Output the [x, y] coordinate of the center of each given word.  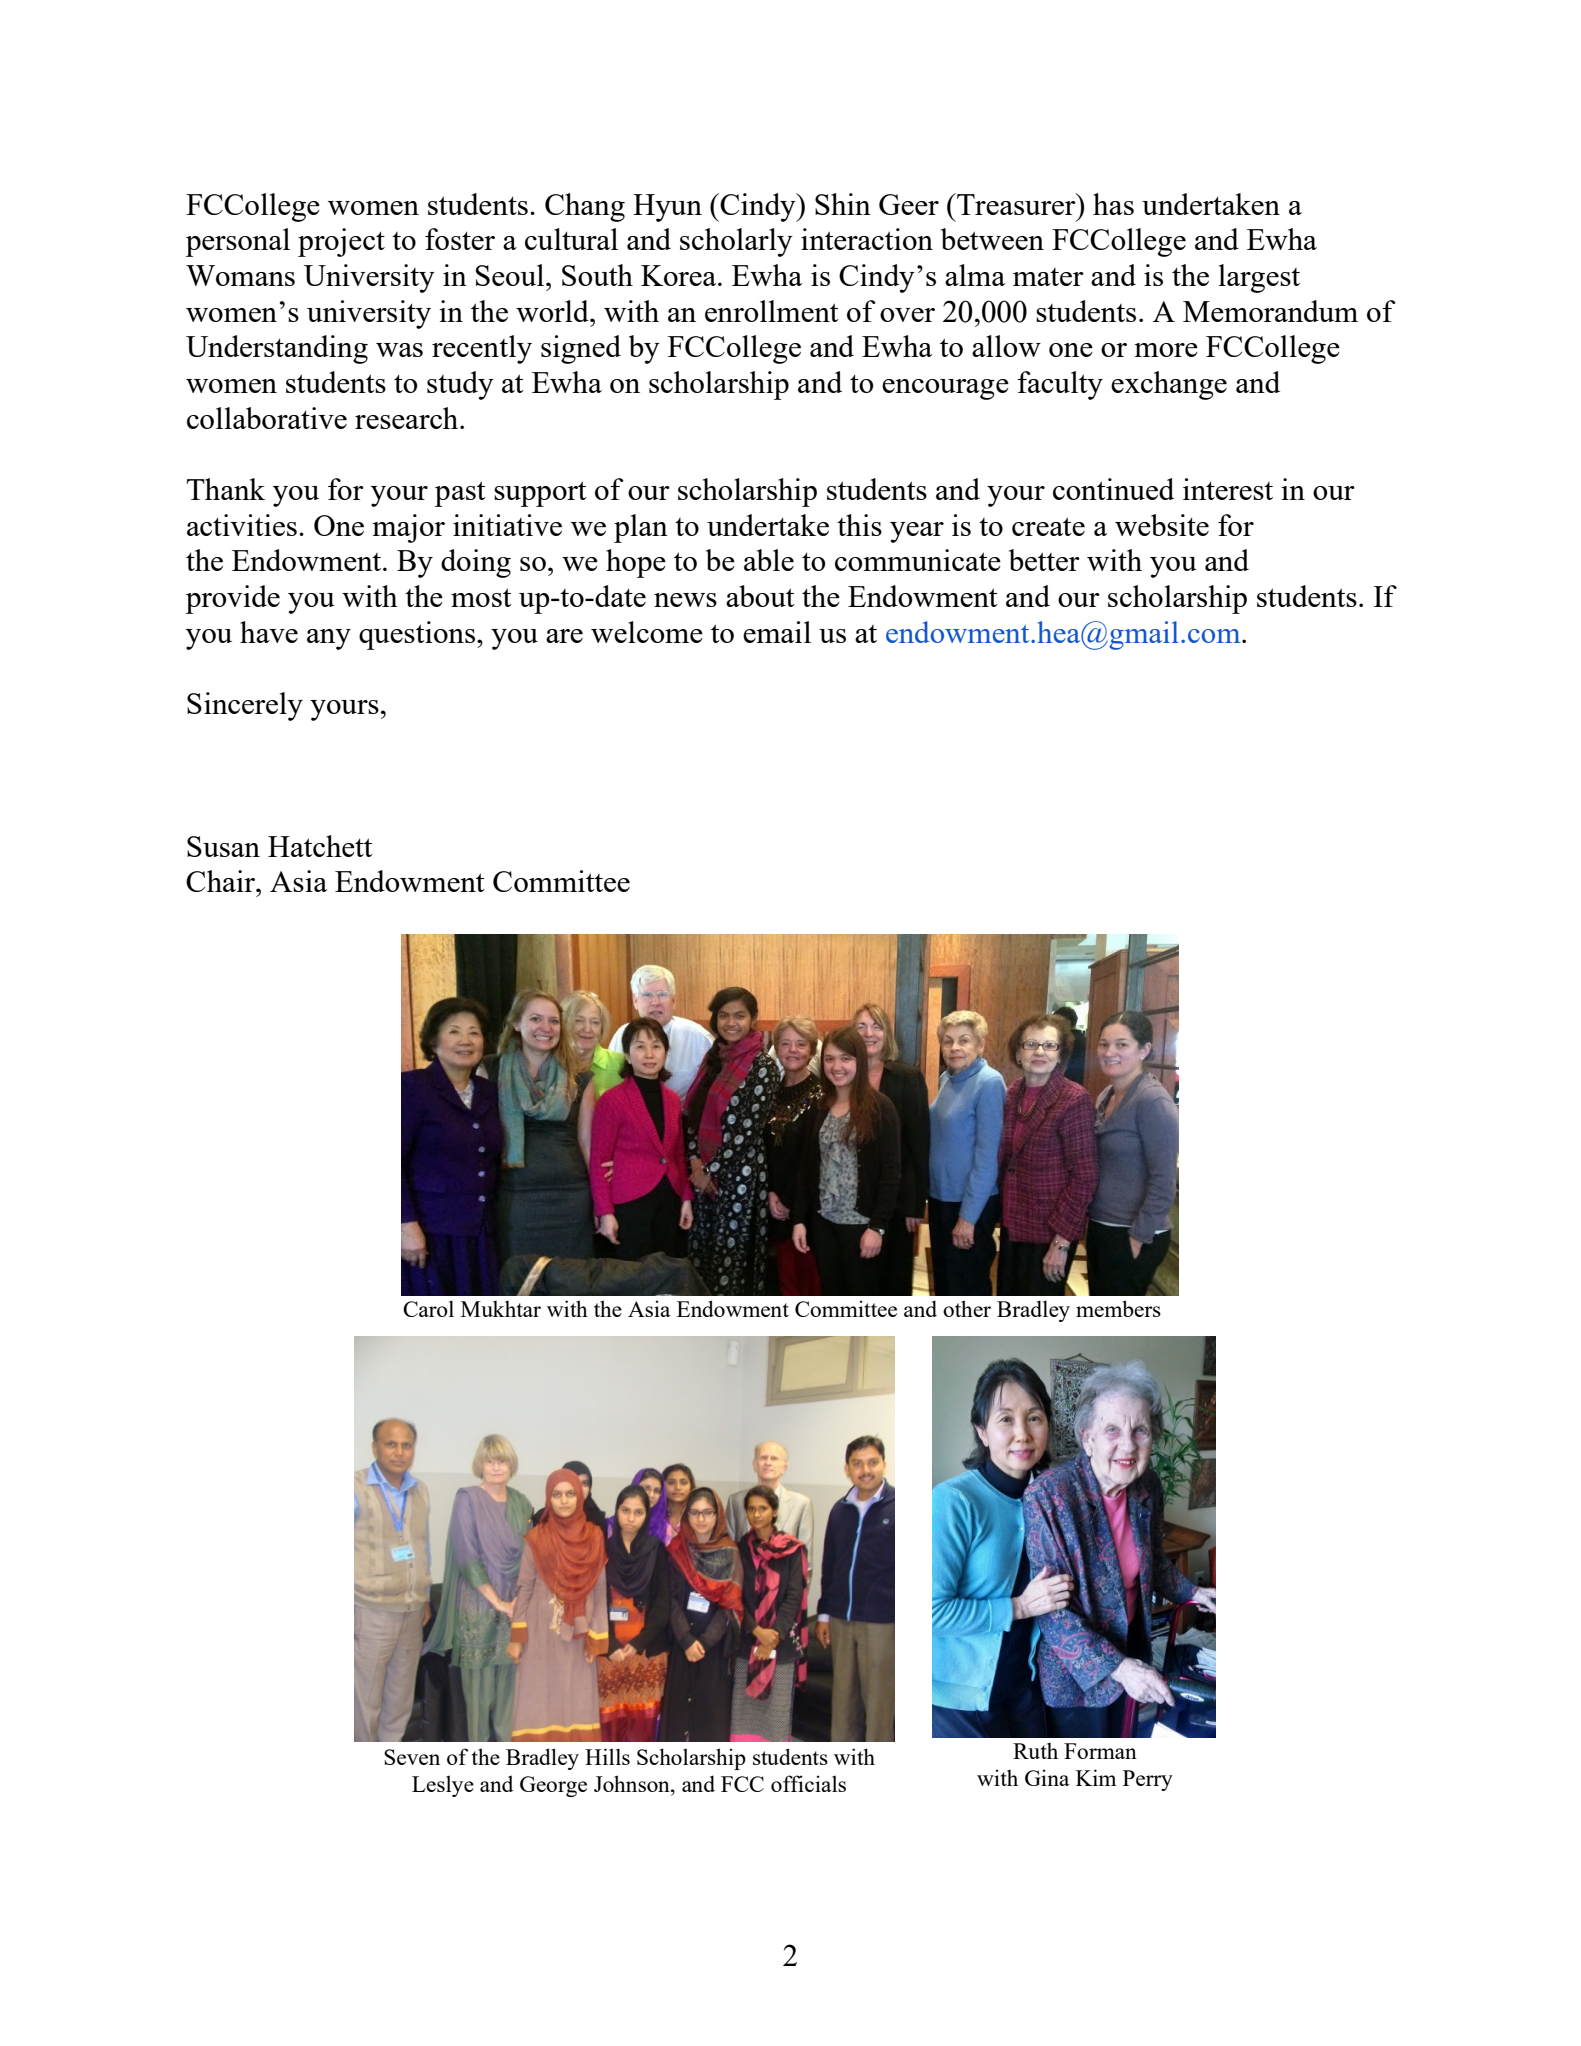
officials [808, 1783]
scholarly [736, 242]
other [967, 1308]
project [341, 242]
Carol [428, 1308]
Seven [412, 1757]
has [1113, 204]
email [777, 632]
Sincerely [245, 706]
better [1044, 560]
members [1118, 1308]
